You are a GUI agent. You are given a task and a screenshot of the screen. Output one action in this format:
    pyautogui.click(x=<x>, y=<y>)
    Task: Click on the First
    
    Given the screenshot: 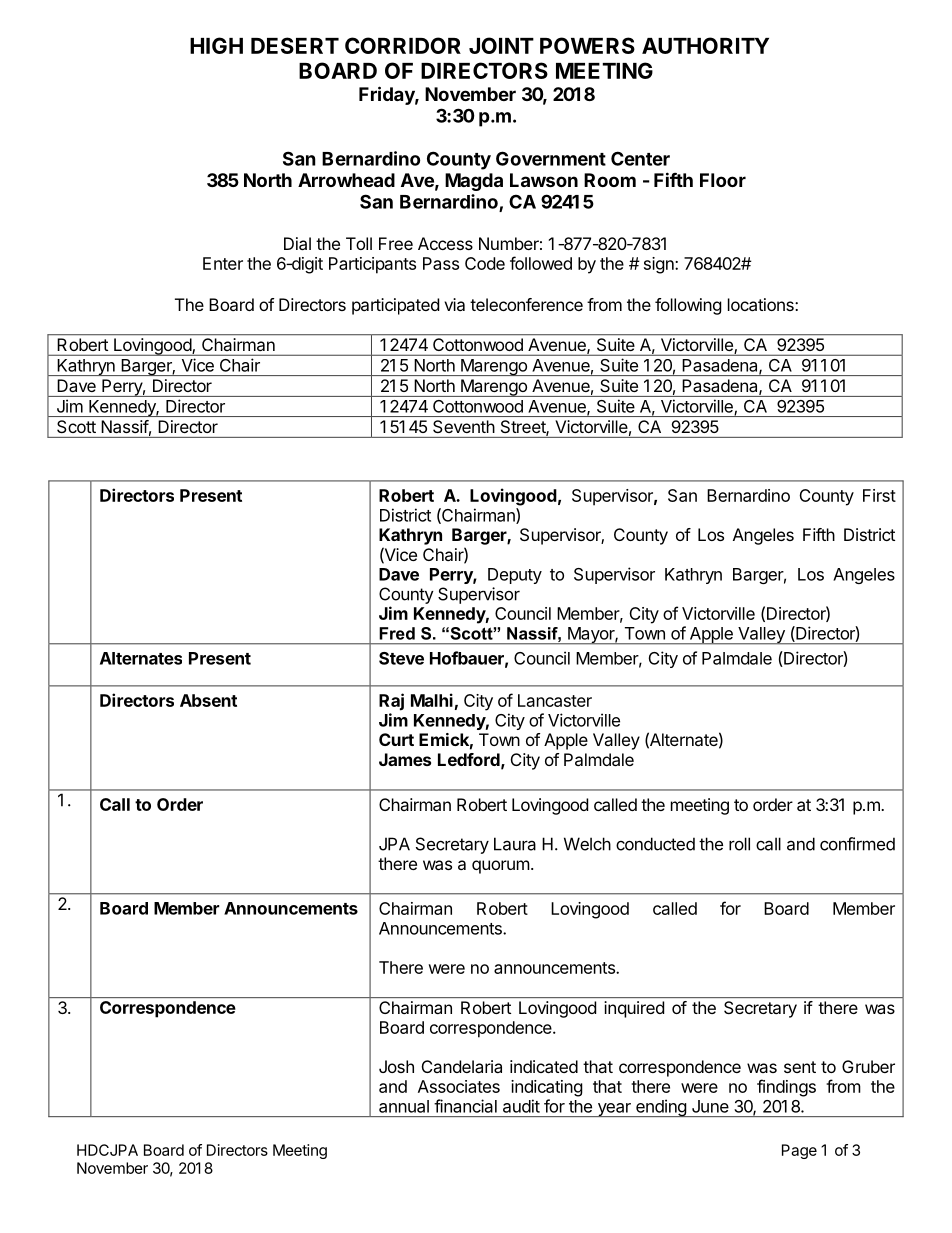 What is the action you would take?
    pyautogui.click(x=879, y=495)
